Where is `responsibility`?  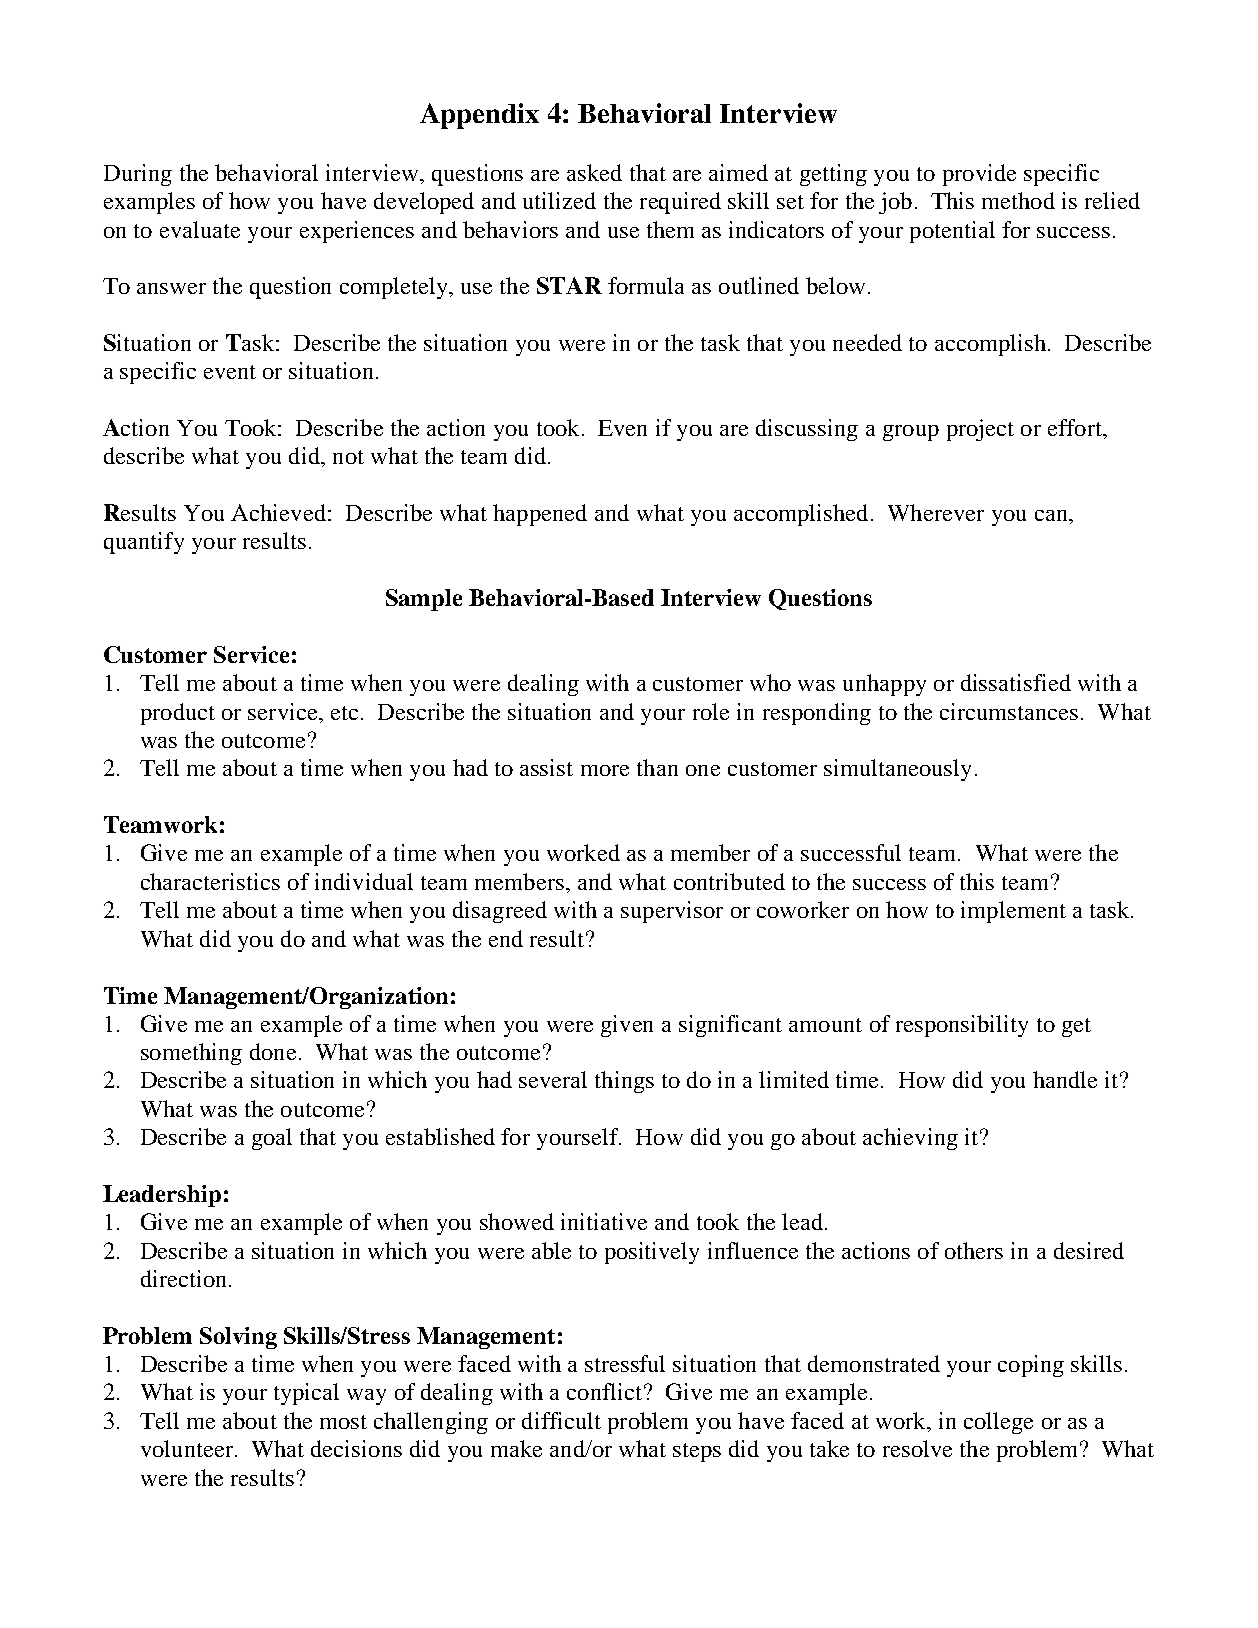
responsibility is located at coordinates (962, 1026).
